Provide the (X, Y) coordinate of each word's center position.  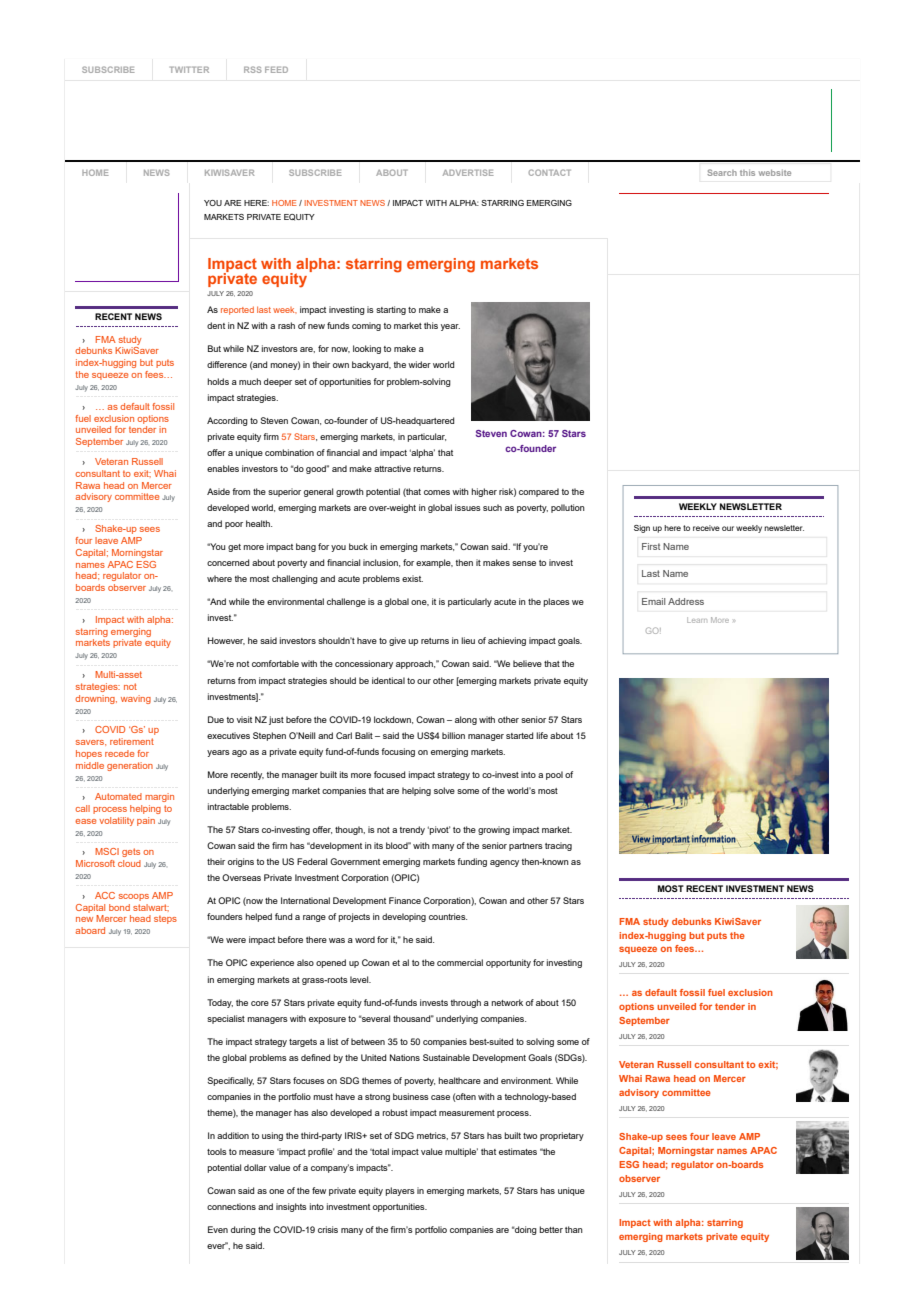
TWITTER (189, 70)
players (400, 1191)
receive (706, 528)
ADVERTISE (468, 172)
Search (722, 172)
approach (415, 664)
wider (419, 364)
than (574, 1229)
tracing (558, 846)
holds (218, 381)
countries (448, 916)
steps (165, 919)
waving (136, 699)
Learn (697, 620)
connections (231, 1206)
